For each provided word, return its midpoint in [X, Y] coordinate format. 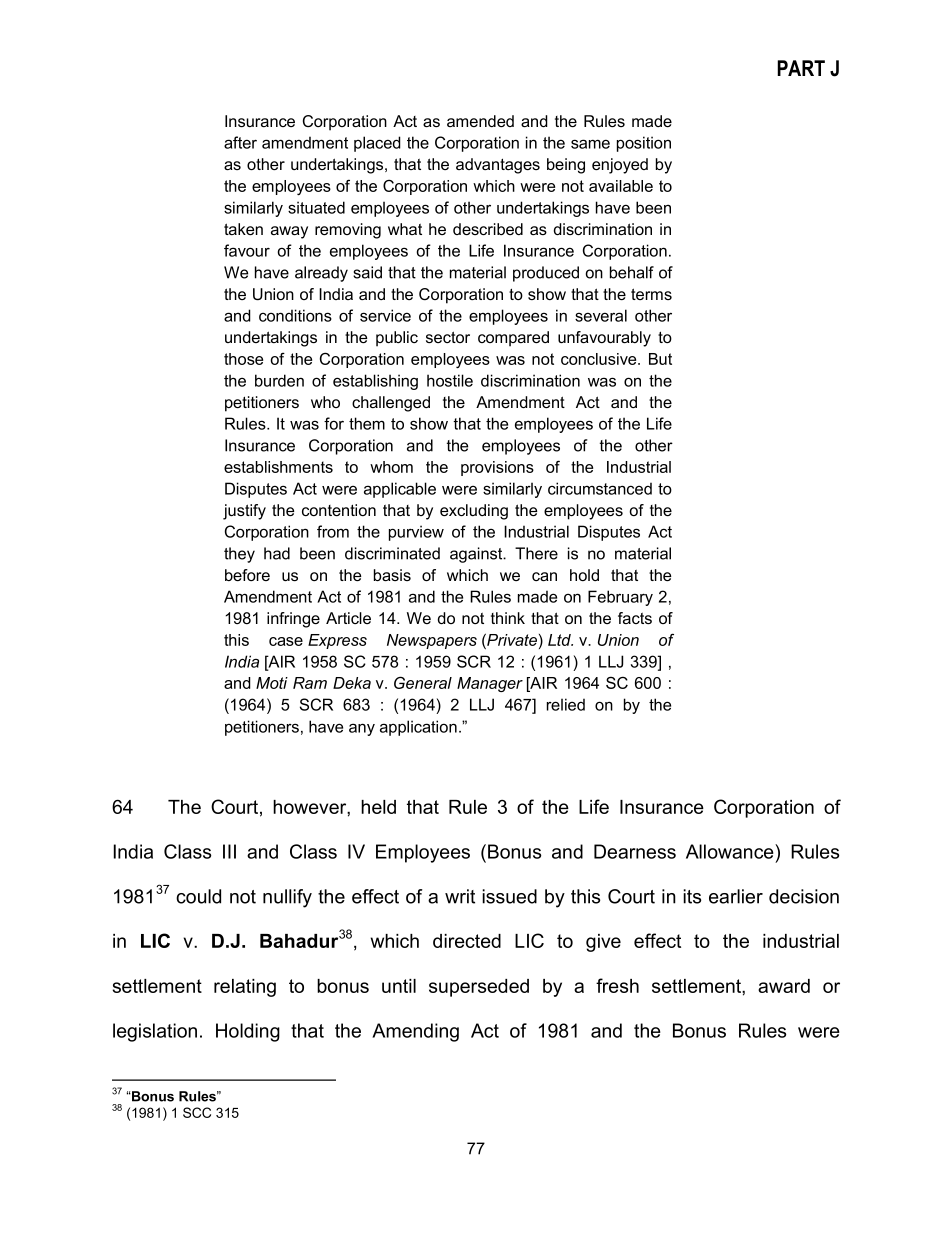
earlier [736, 896]
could [198, 896]
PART [801, 68]
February [620, 598]
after [240, 142]
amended [480, 121]
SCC [197, 1112]
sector [448, 337]
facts [635, 618]
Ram [310, 683]
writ [460, 896]
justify [244, 512]
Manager [490, 684]
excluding [474, 512]
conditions [295, 315]
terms [651, 294]
